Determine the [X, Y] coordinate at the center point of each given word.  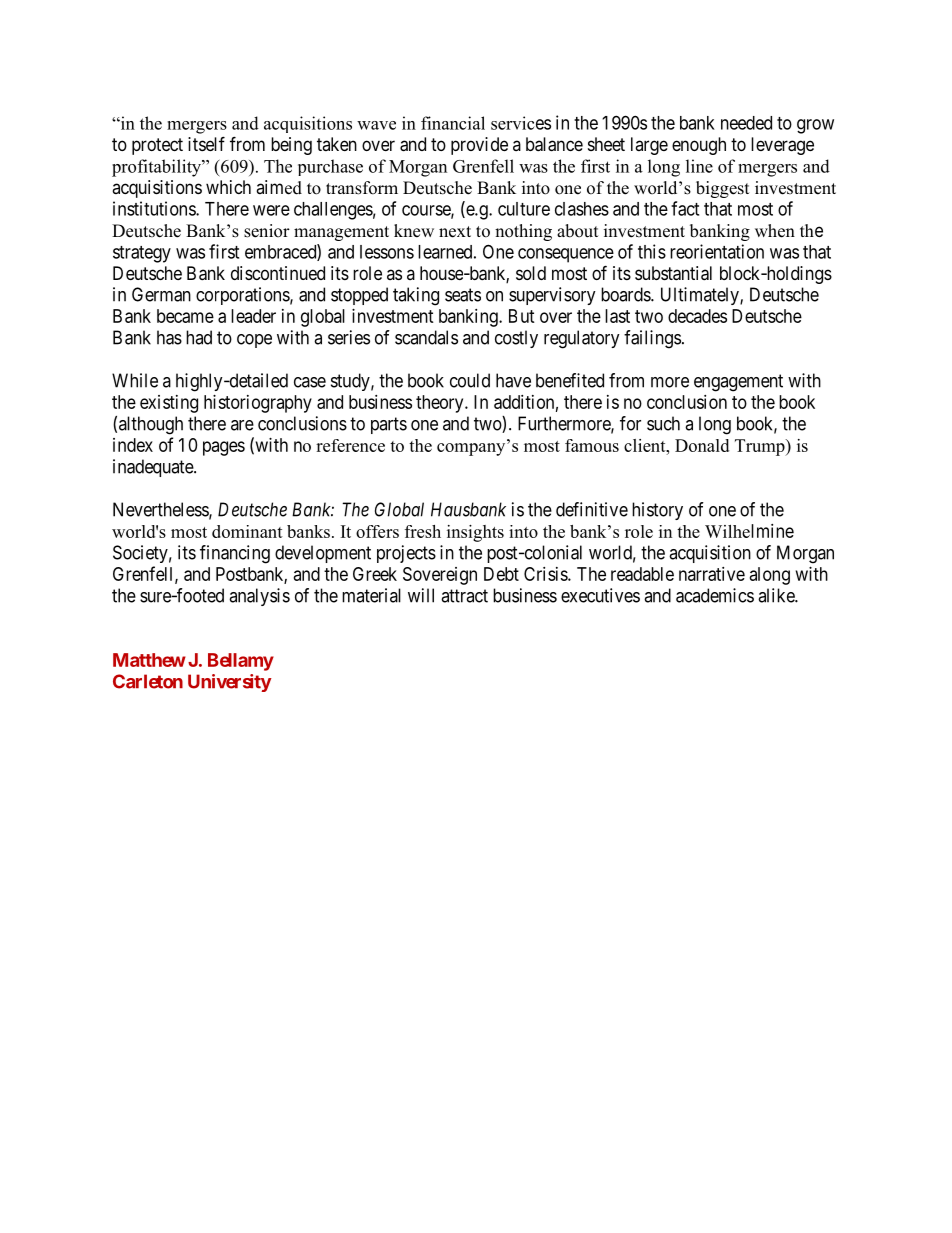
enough [699, 146]
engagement [738, 383]
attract [464, 596]
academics [715, 595]
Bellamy [241, 662]
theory [441, 404]
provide [479, 146]
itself [206, 143]
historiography [258, 404]
